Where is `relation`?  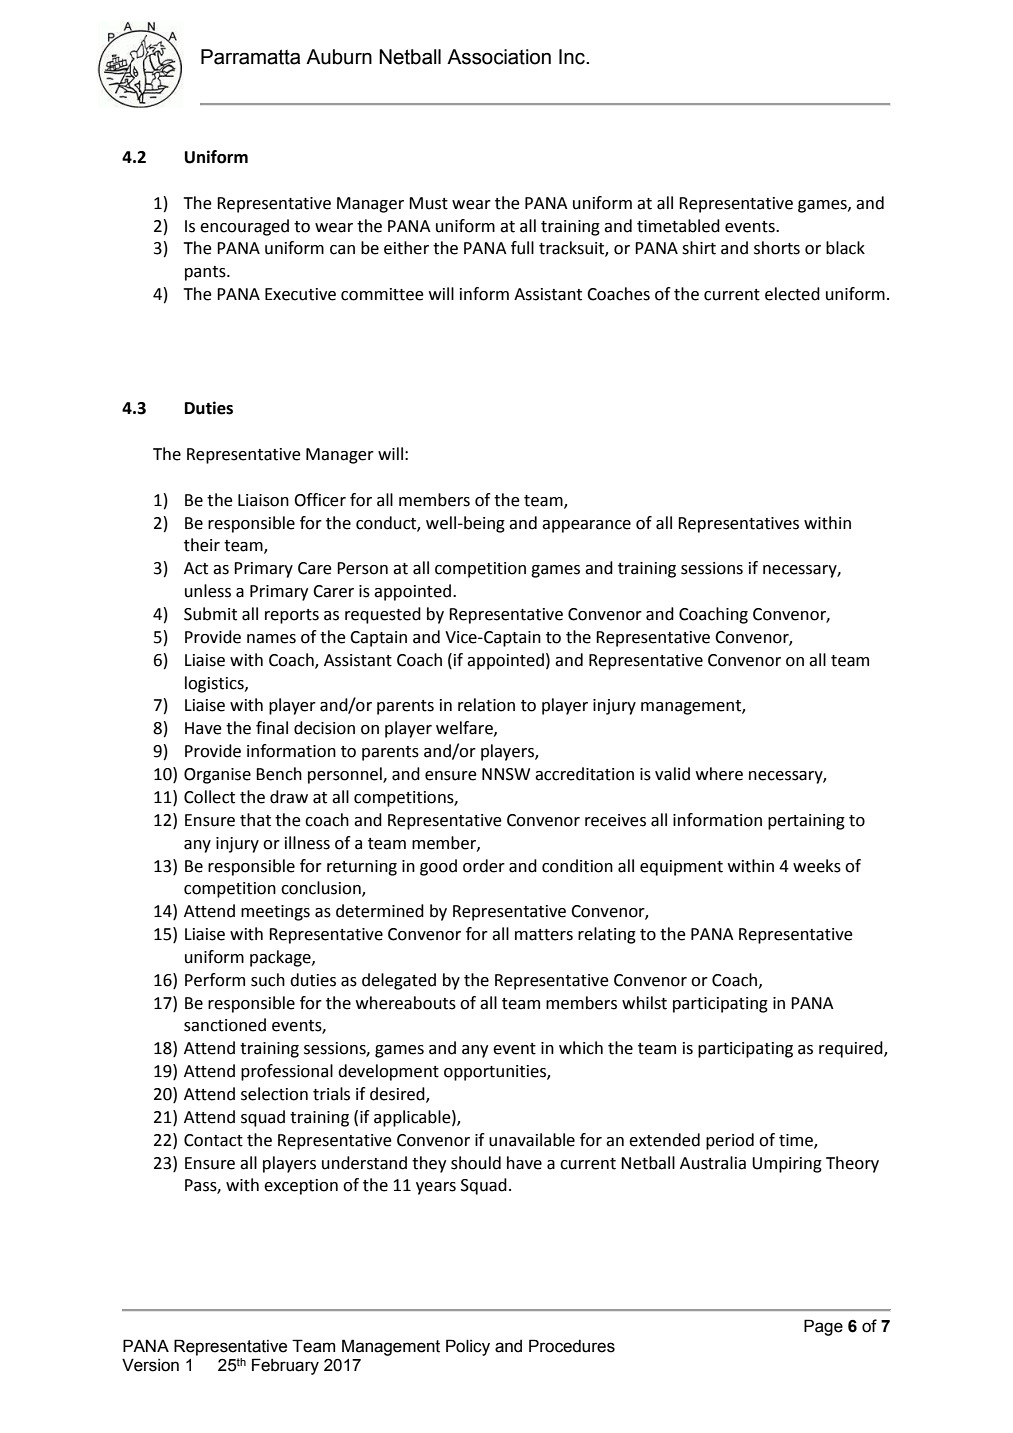 relation is located at coordinates (486, 705).
